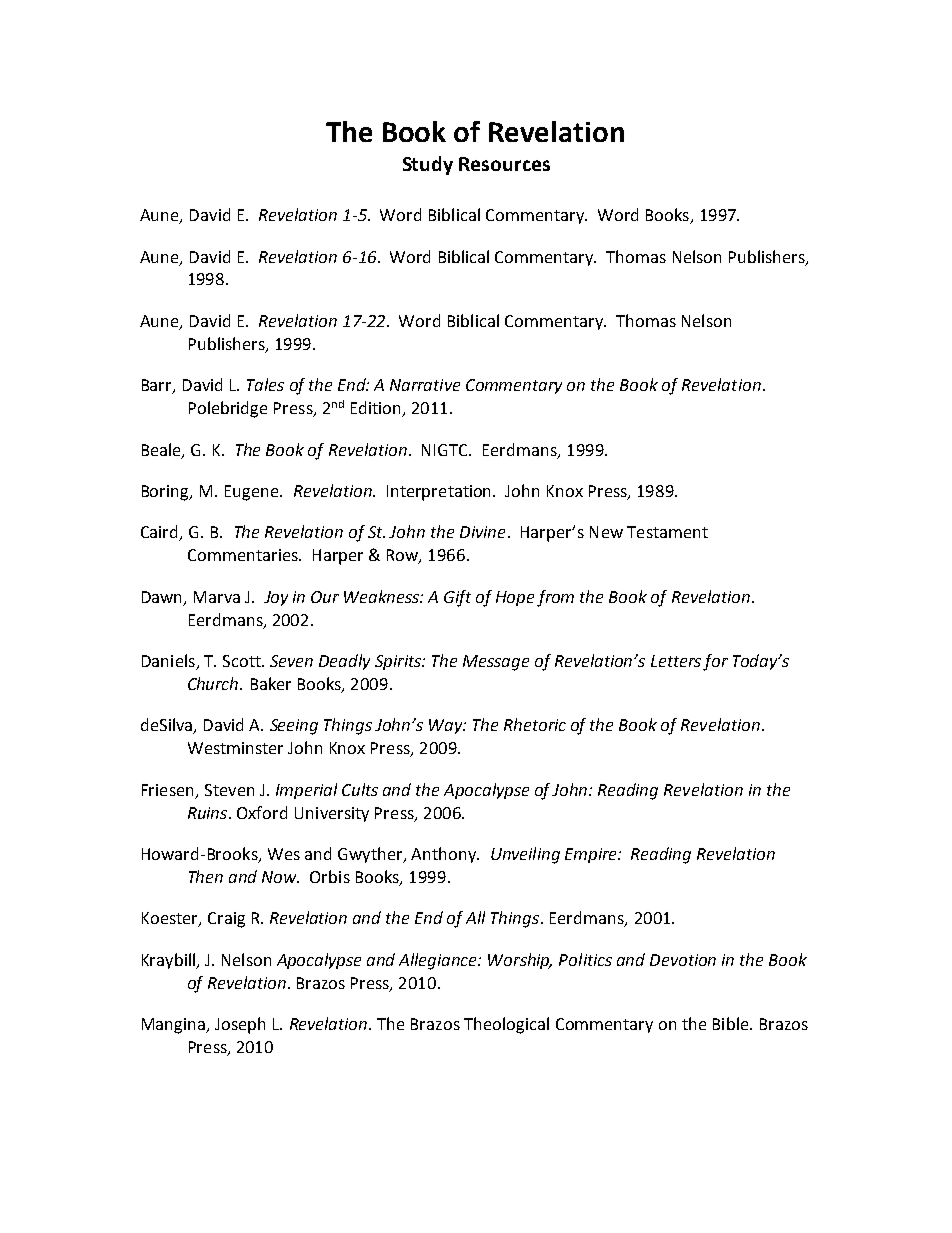  I want to click on Joseph, so click(240, 1025).
